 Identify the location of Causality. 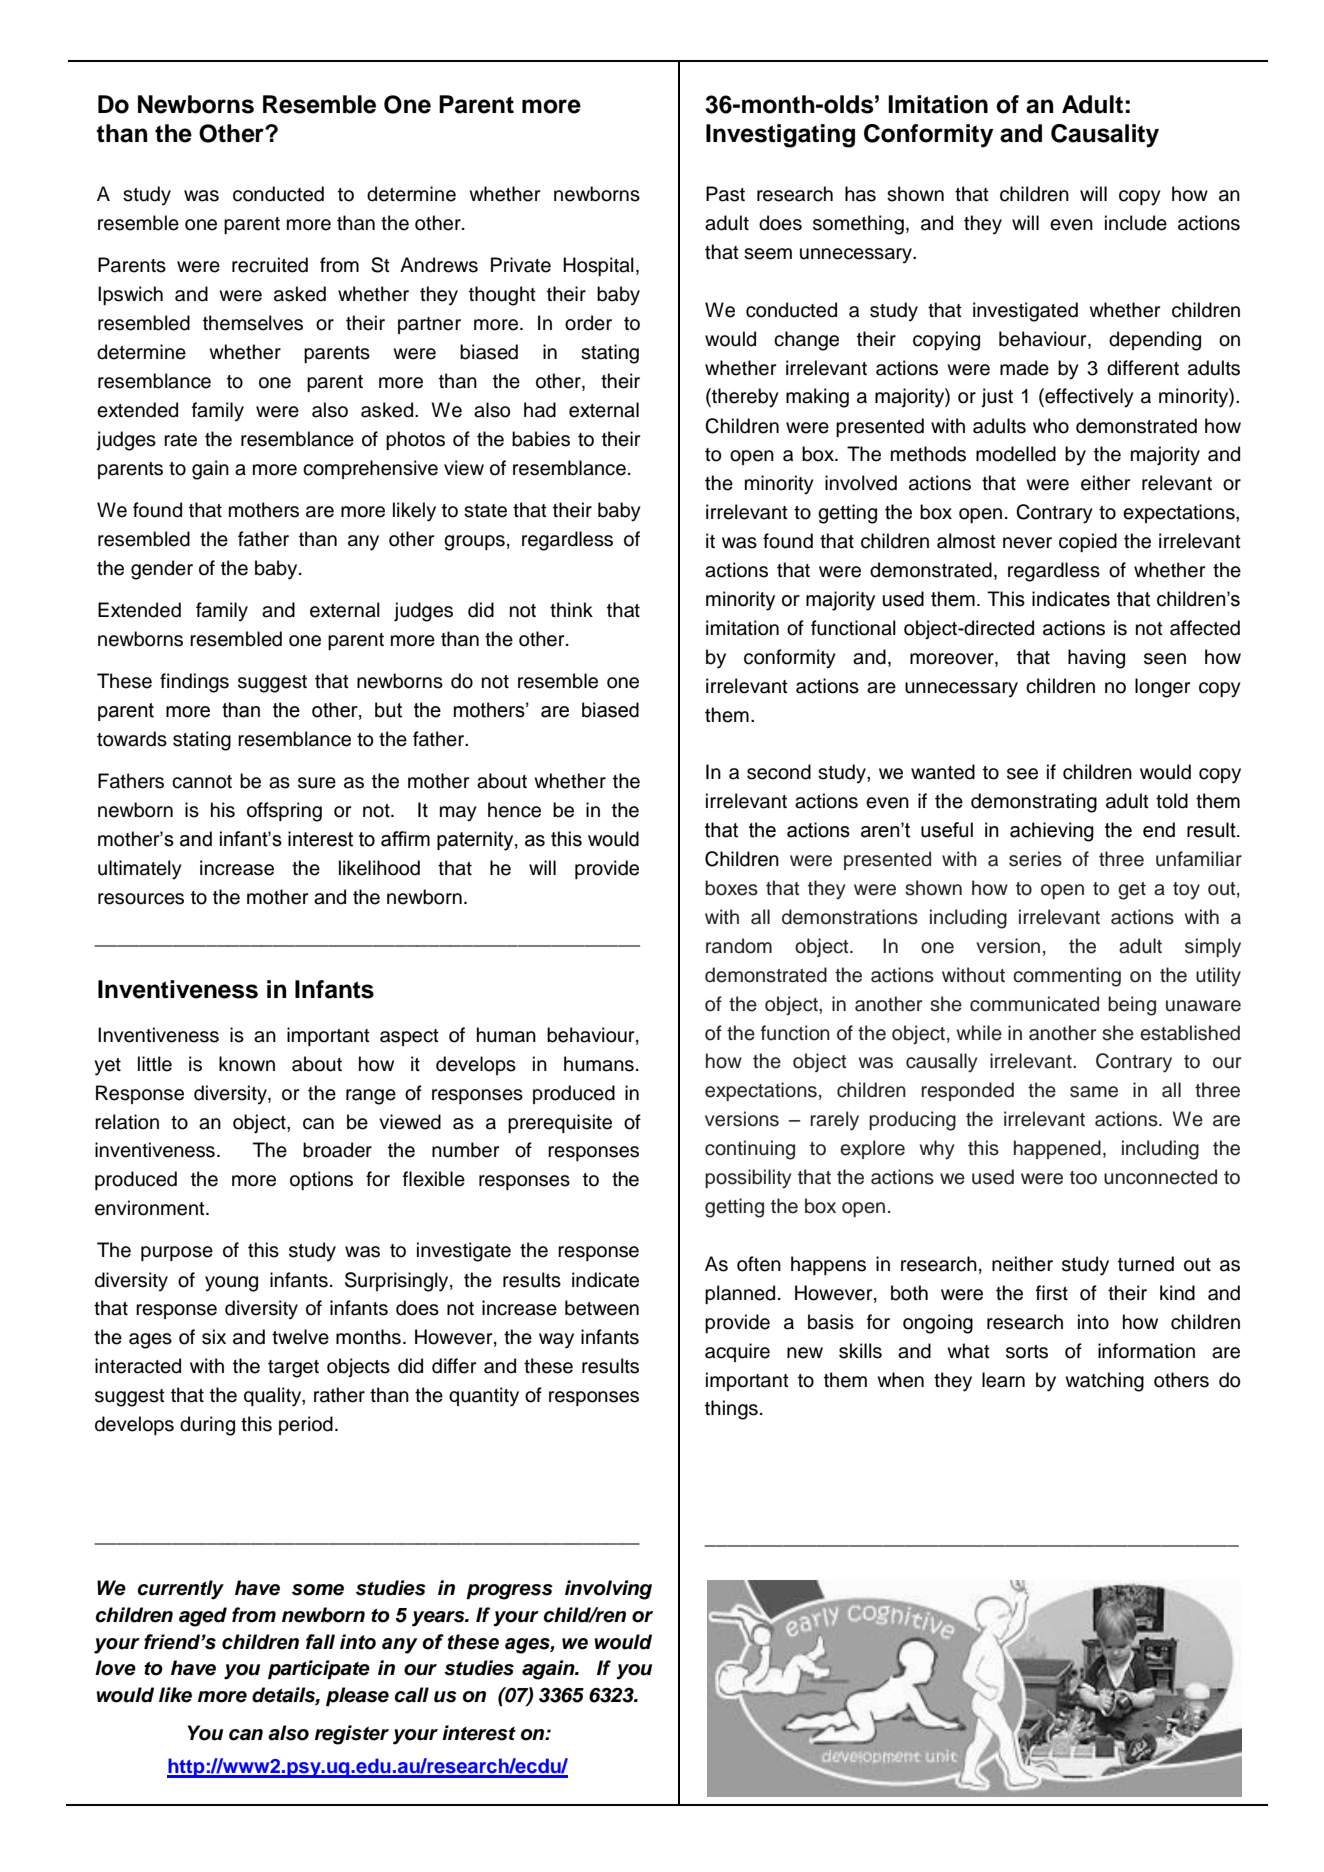
(1105, 136).
